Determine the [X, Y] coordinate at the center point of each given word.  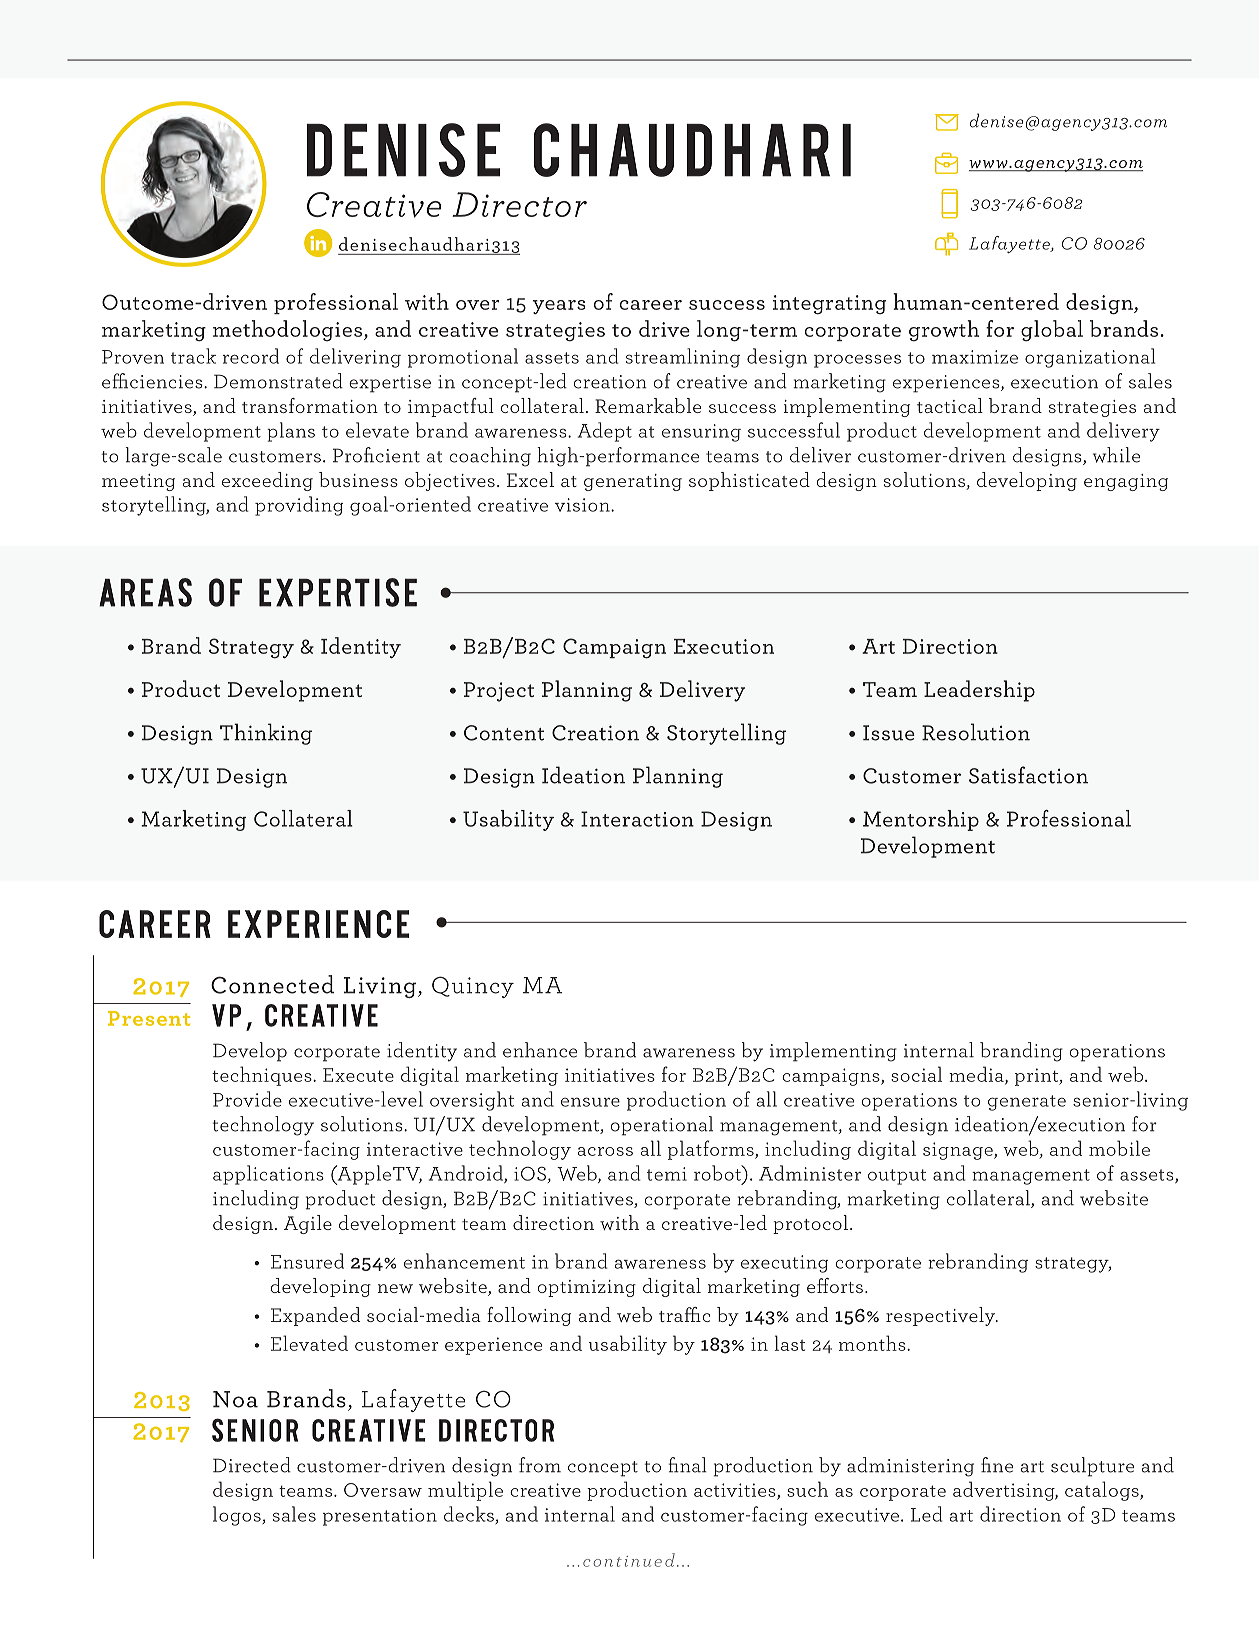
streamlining [683, 358]
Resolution [976, 732]
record [251, 356]
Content [504, 733]
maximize [975, 357]
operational [662, 1126]
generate [1027, 1103]
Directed [252, 1465]
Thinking [266, 734]
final [687, 1465]
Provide [247, 1099]
